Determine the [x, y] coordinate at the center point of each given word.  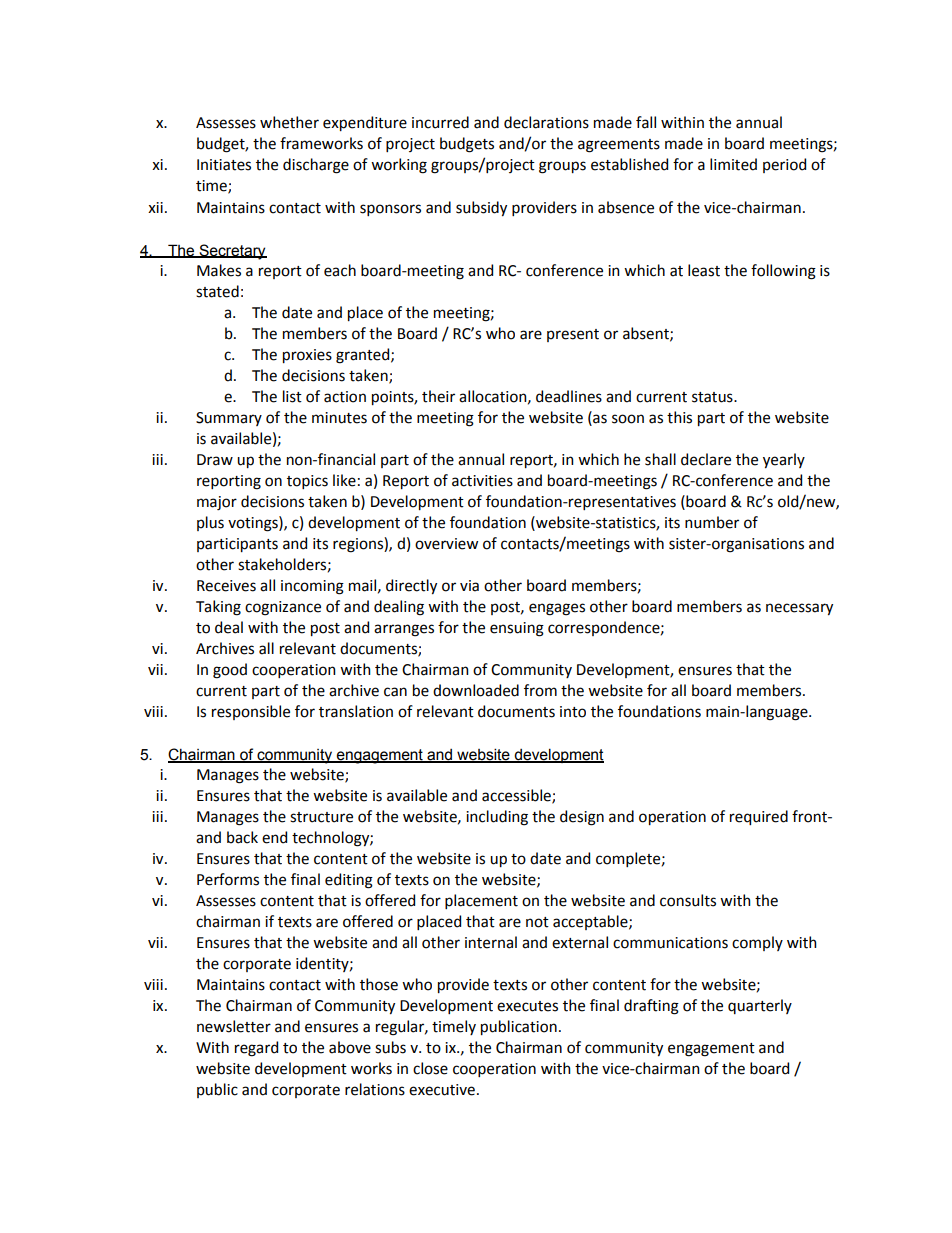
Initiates [224, 165]
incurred [440, 122]
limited [733, 164]
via [469, 586]
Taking [218, 608]
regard [256, 1049]
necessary [799, 609]
